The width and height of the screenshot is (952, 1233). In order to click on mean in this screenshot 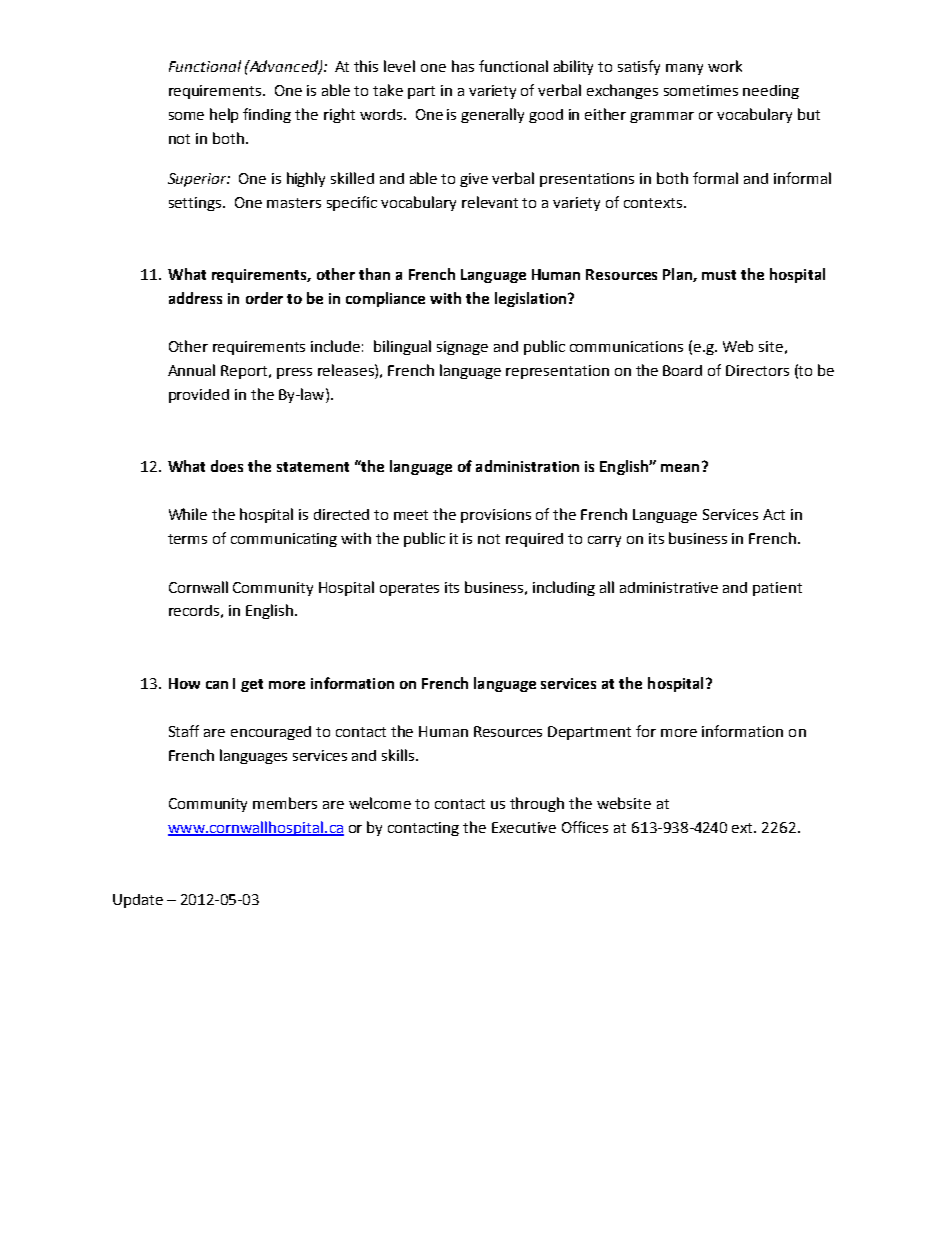, I will do `click(680, 468)`.
